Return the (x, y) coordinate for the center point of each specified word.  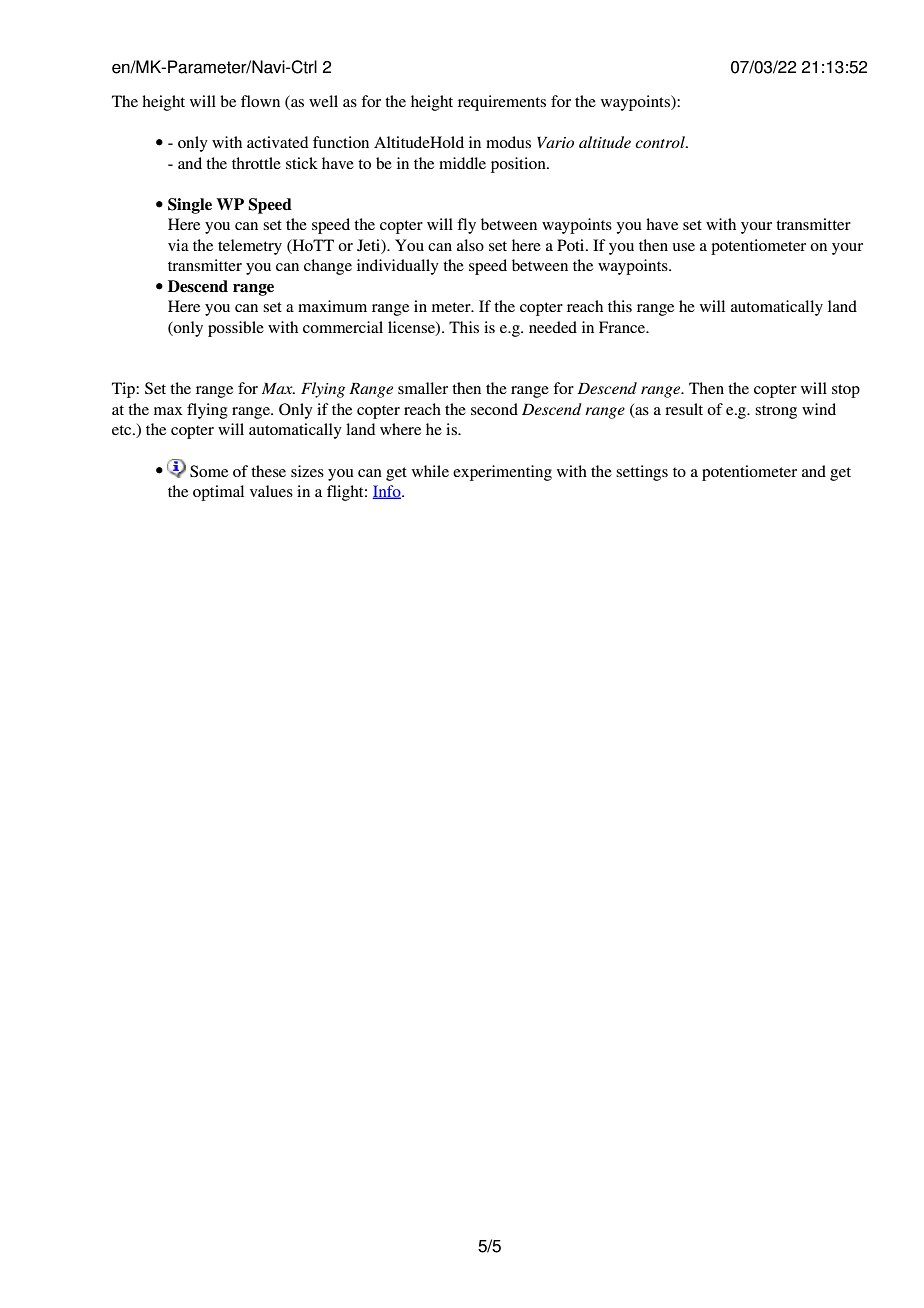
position (519, 165)
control (661, 142)
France (623, 327)
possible (236, 329)
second (494, 409)
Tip (124, 390)
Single (190, 206)
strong (776, 412)
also (470, 245)
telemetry (250, 247)
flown (260, 101)
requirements (502, 103)
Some (209, 471)
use (684, 247)
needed (553, 327)
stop (846, 391)
